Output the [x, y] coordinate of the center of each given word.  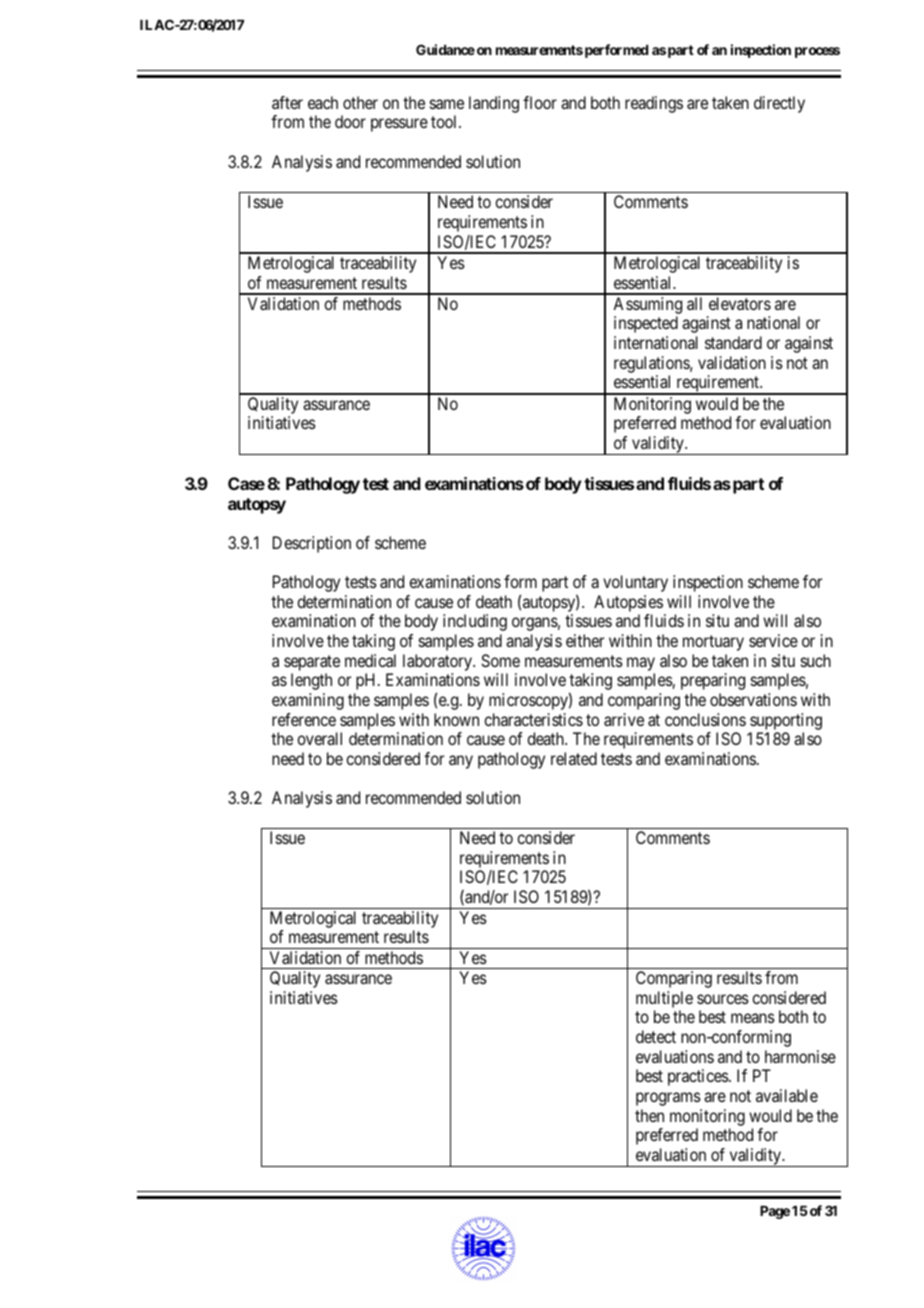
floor [540, 102]
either [585, 640]
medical [370, 660]
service [773, 640]
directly [779, 104]
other [360, 102]
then [649, 1115]
